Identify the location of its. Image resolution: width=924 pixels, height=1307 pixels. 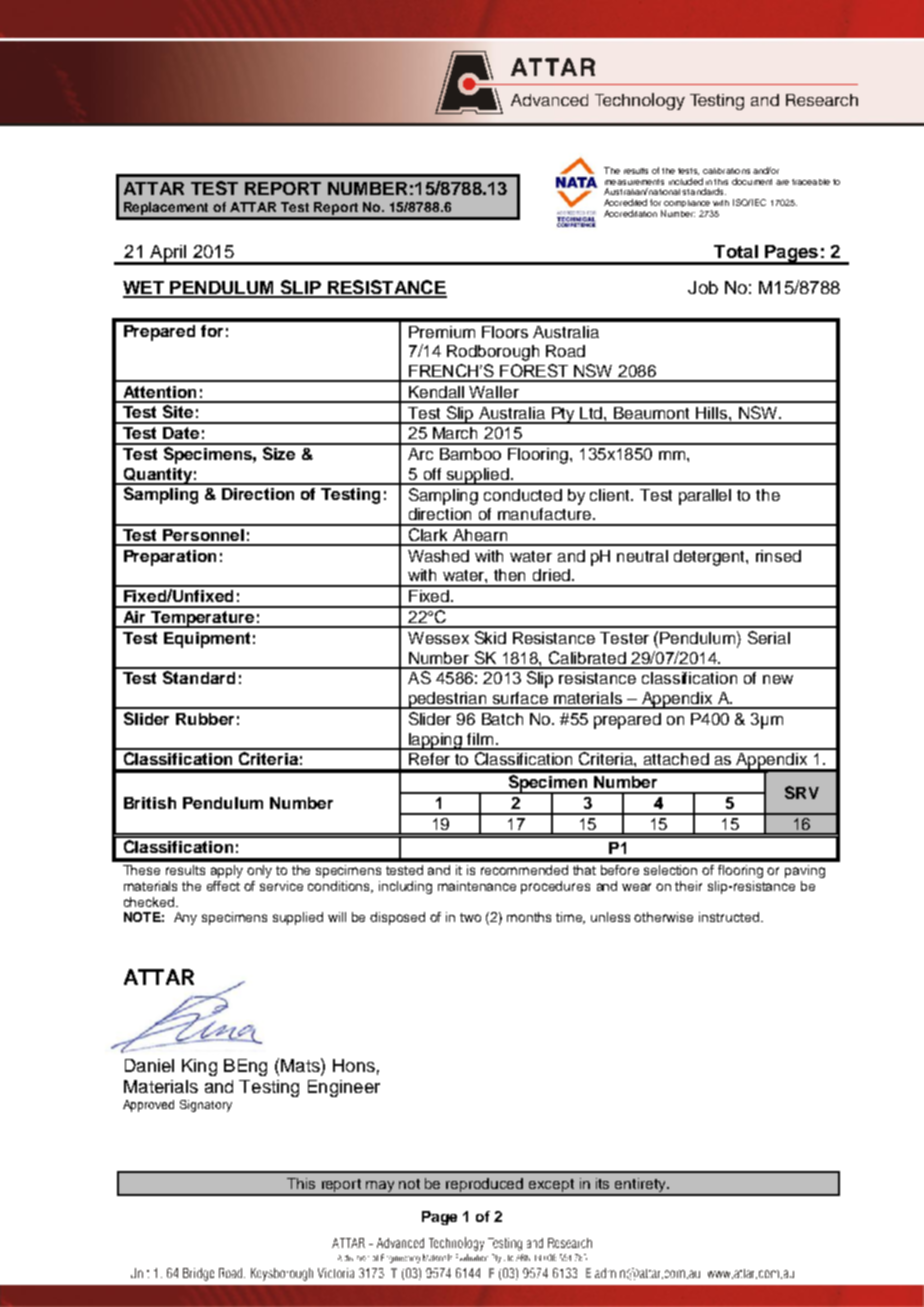
(602, 1183).
